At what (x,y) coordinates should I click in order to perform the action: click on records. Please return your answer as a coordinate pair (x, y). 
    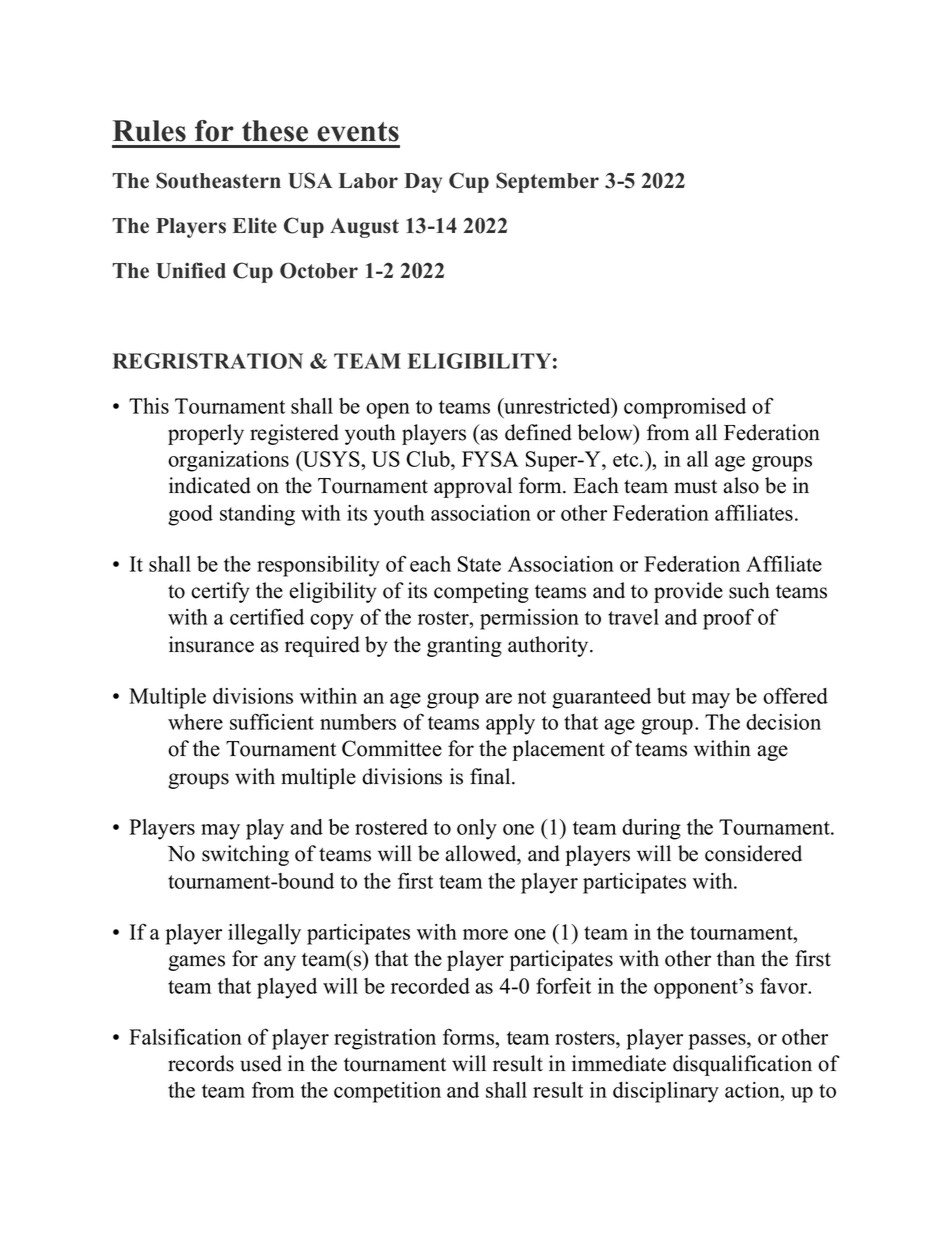
    Looking at the image, I should click on (201, 1063).
